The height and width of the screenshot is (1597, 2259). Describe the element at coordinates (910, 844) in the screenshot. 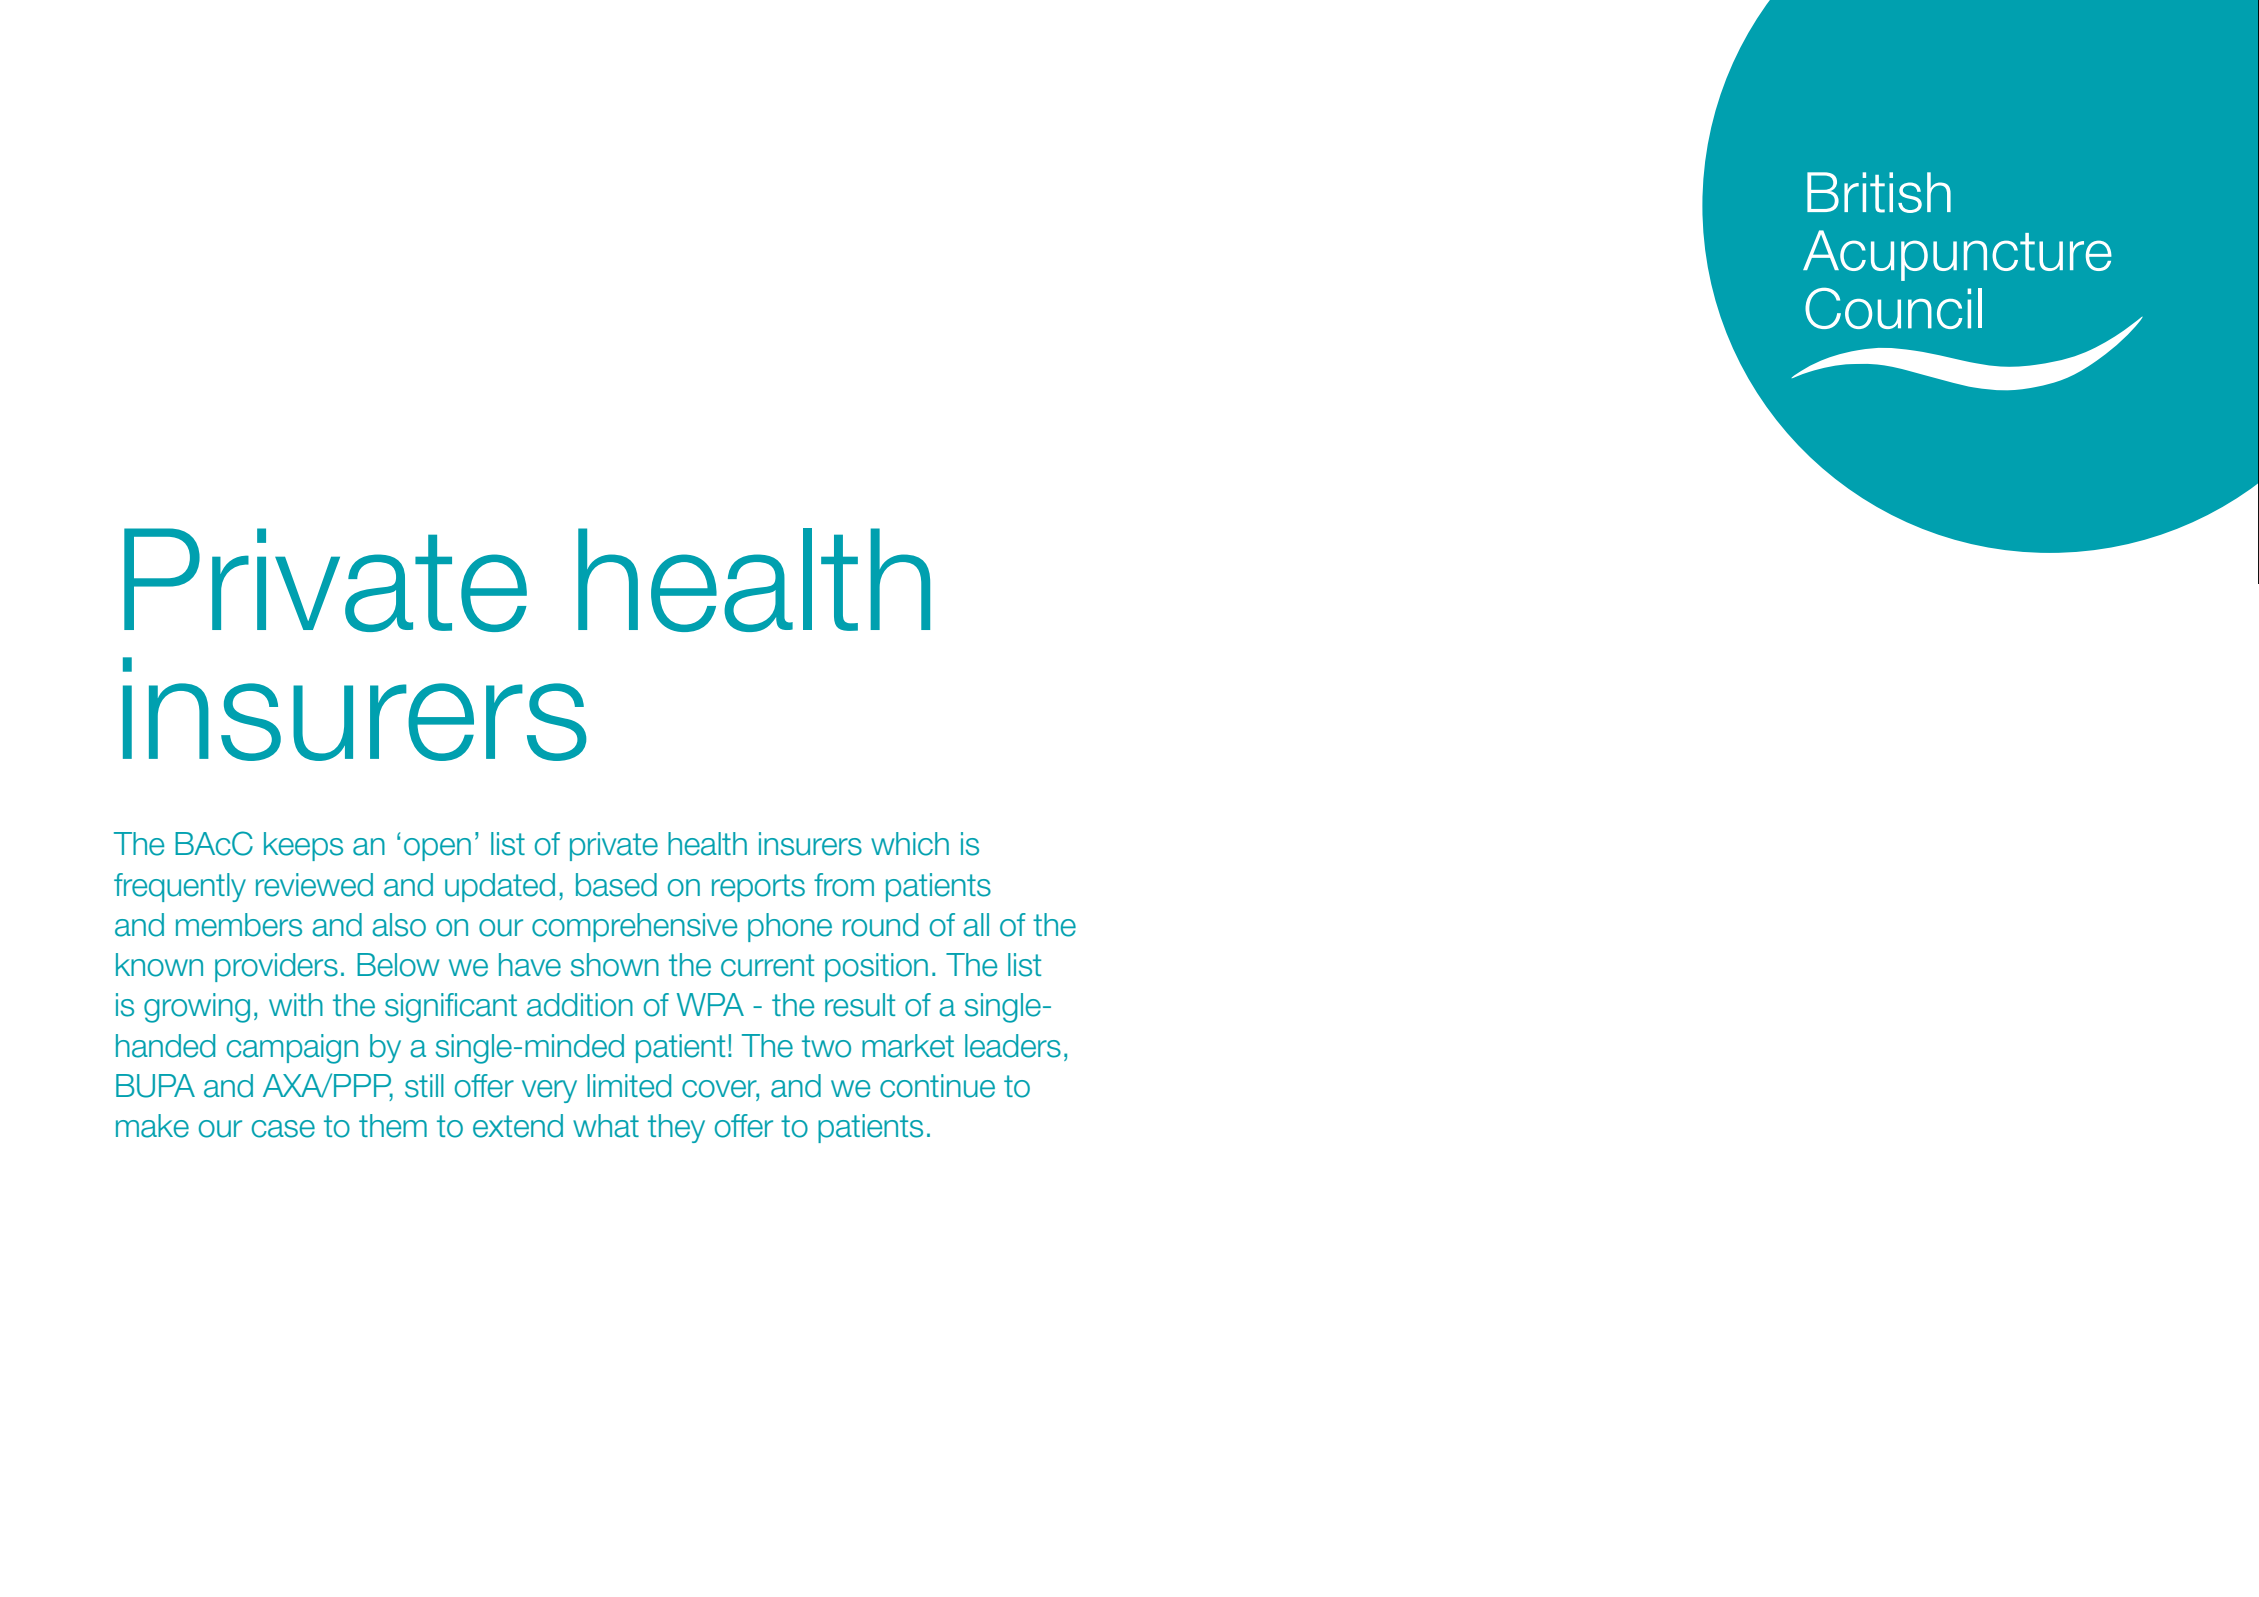

I see `which` at that location.
